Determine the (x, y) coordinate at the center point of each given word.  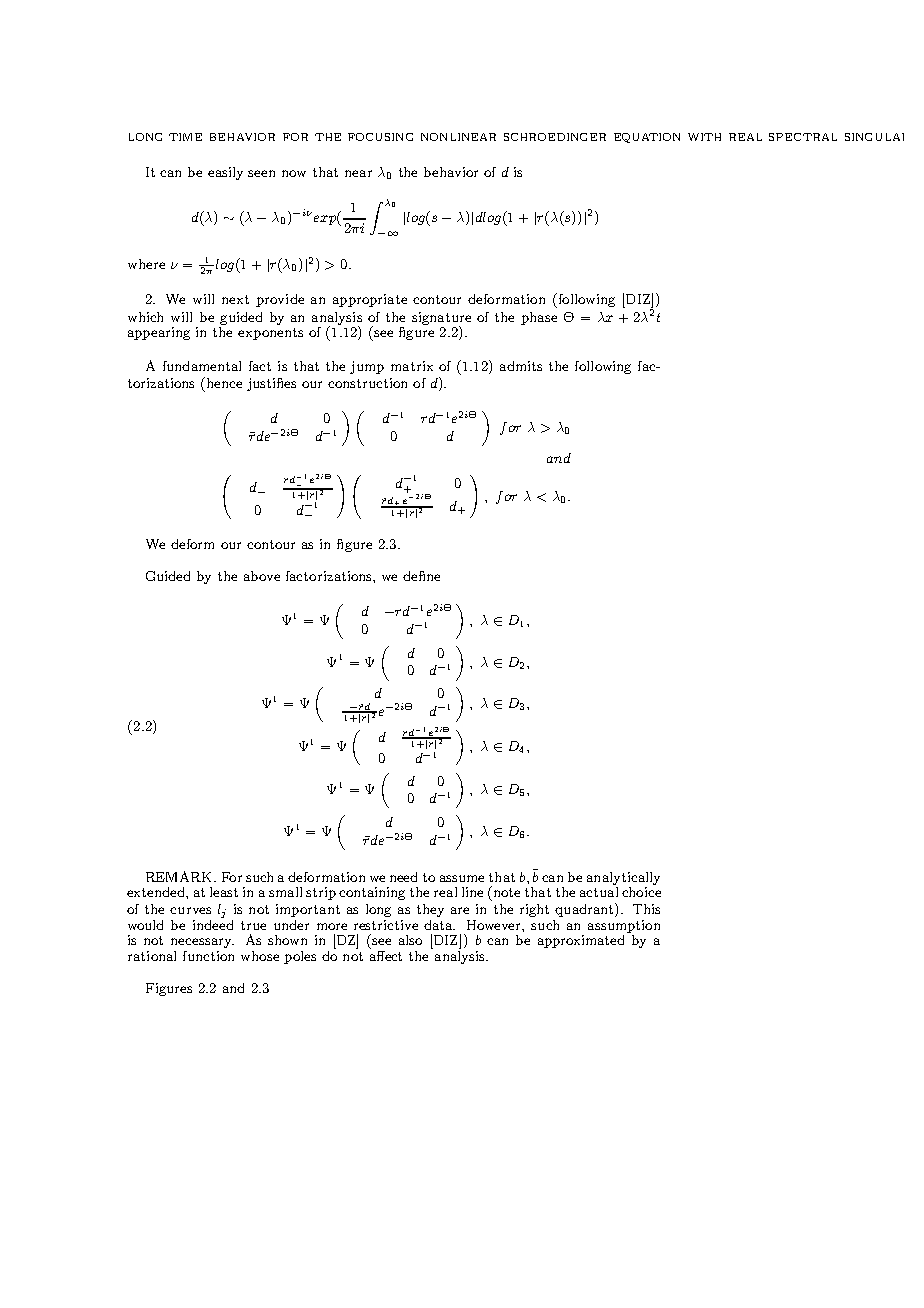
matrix (412, 366)
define (421, 576)
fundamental (202, 366)
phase (539, 318)
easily (225, 173)
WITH (704, 137)
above (262, 576)
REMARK (180, 876)
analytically (623, 878)
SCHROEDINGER (555, 137)
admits (521, 366)
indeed (213, 923)
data (439, 925)
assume (462, 878)
